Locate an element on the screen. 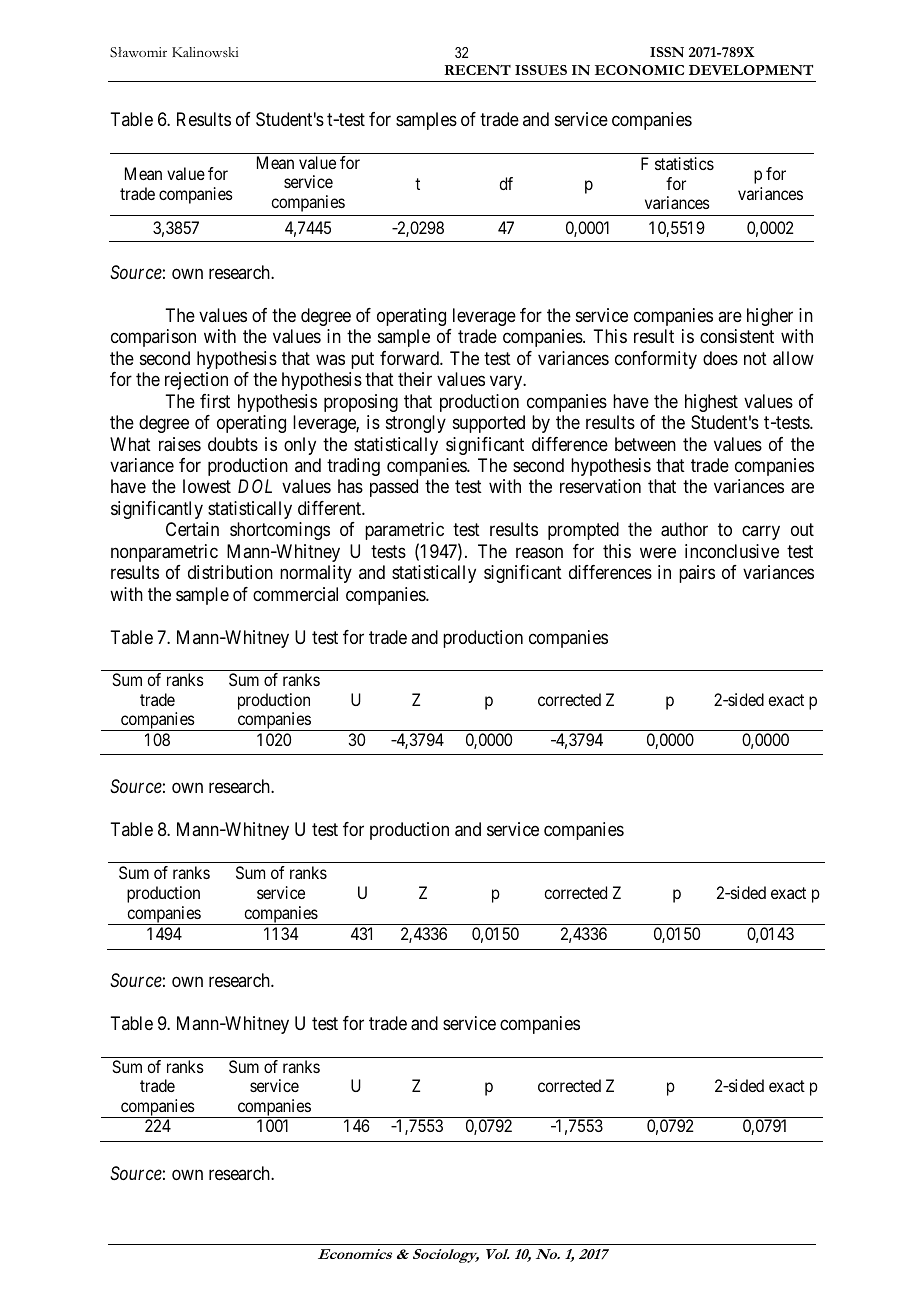 This screenshot has height=1308, width=924. DEVELOPMENT is located at coordinates (751, 70).
